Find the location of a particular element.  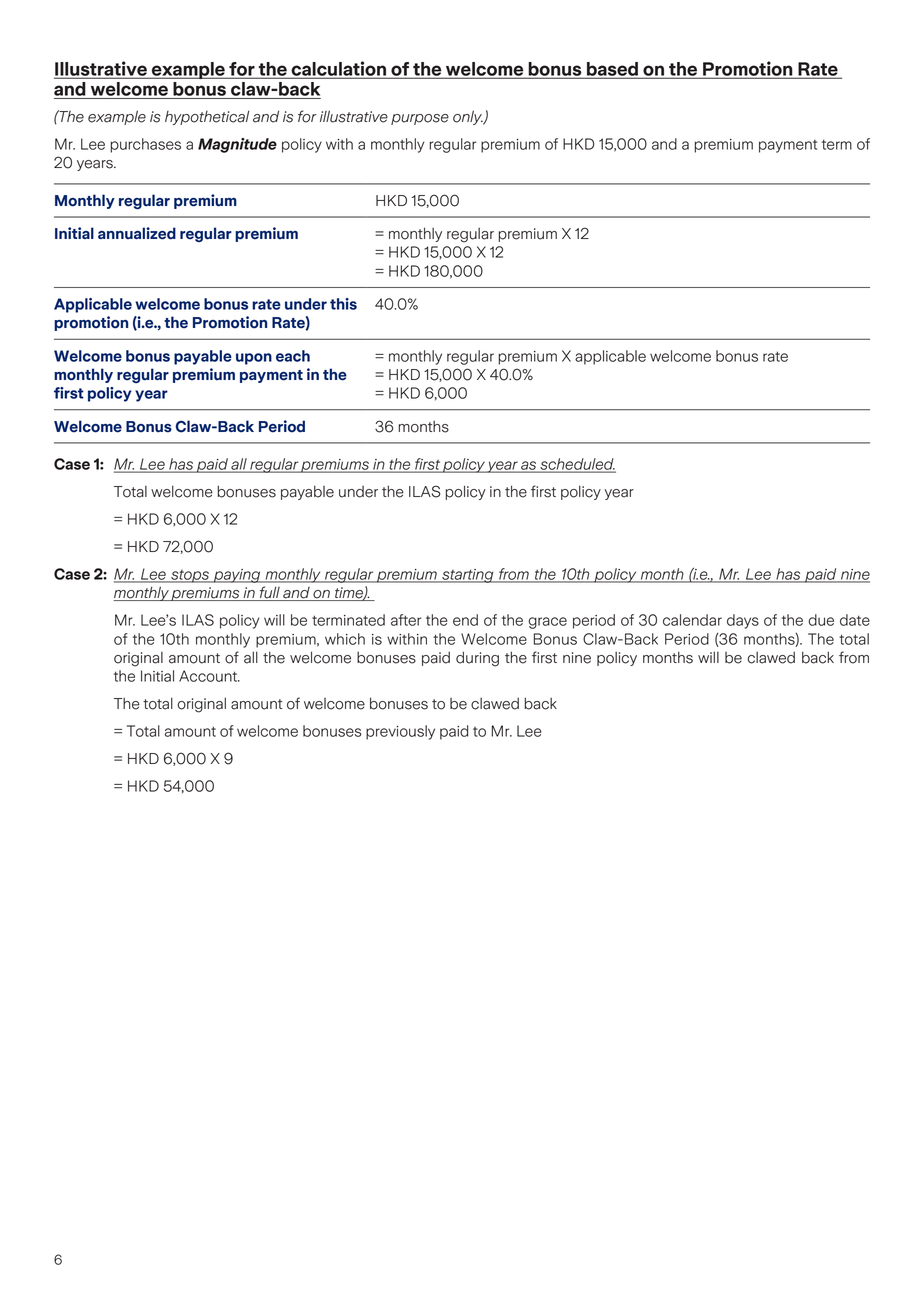

scheduled is located at coordinates (577, 465).
